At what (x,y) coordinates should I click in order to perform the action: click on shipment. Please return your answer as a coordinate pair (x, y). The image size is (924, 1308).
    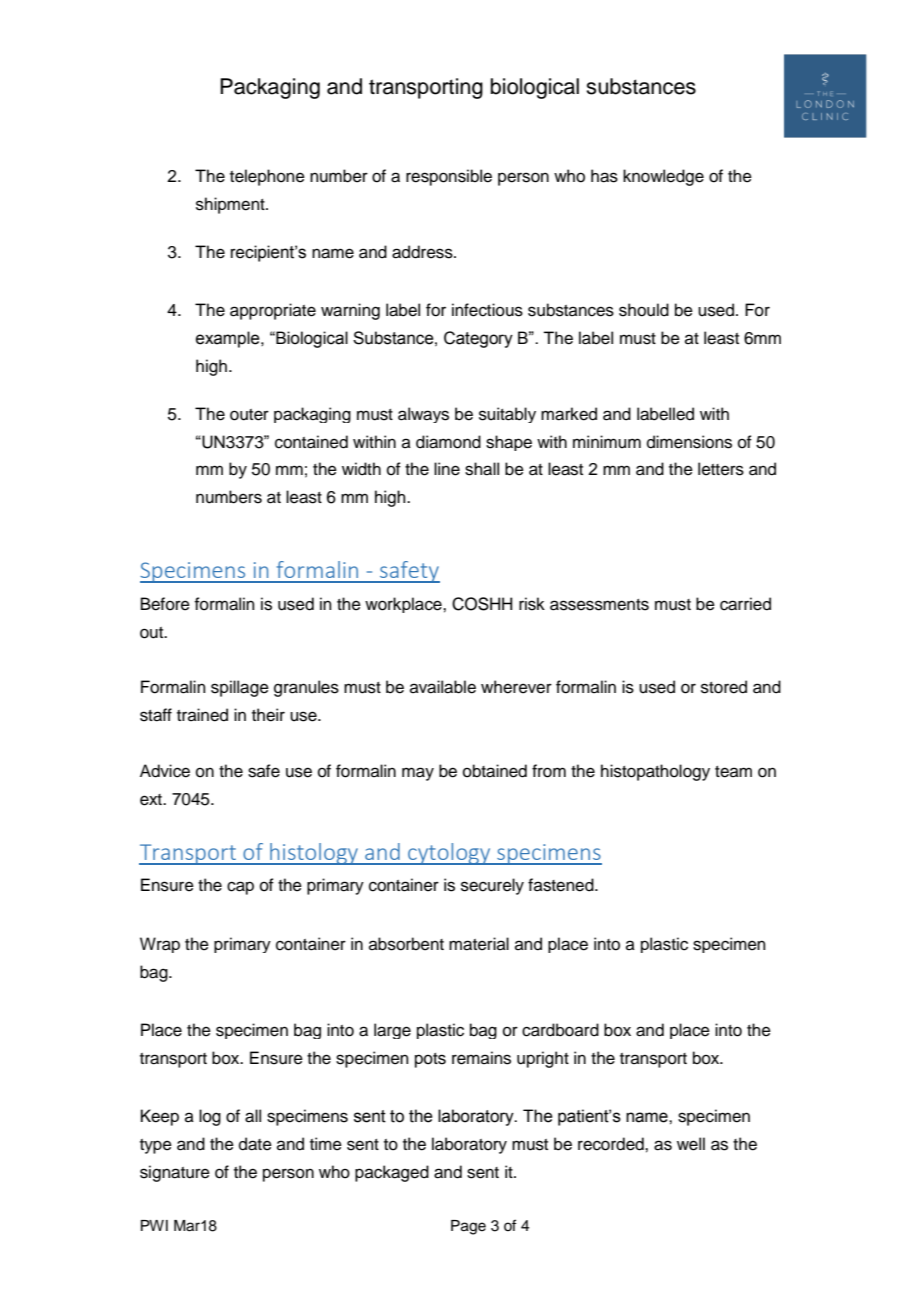
    Looking at the image, I should click on (231, 205).
